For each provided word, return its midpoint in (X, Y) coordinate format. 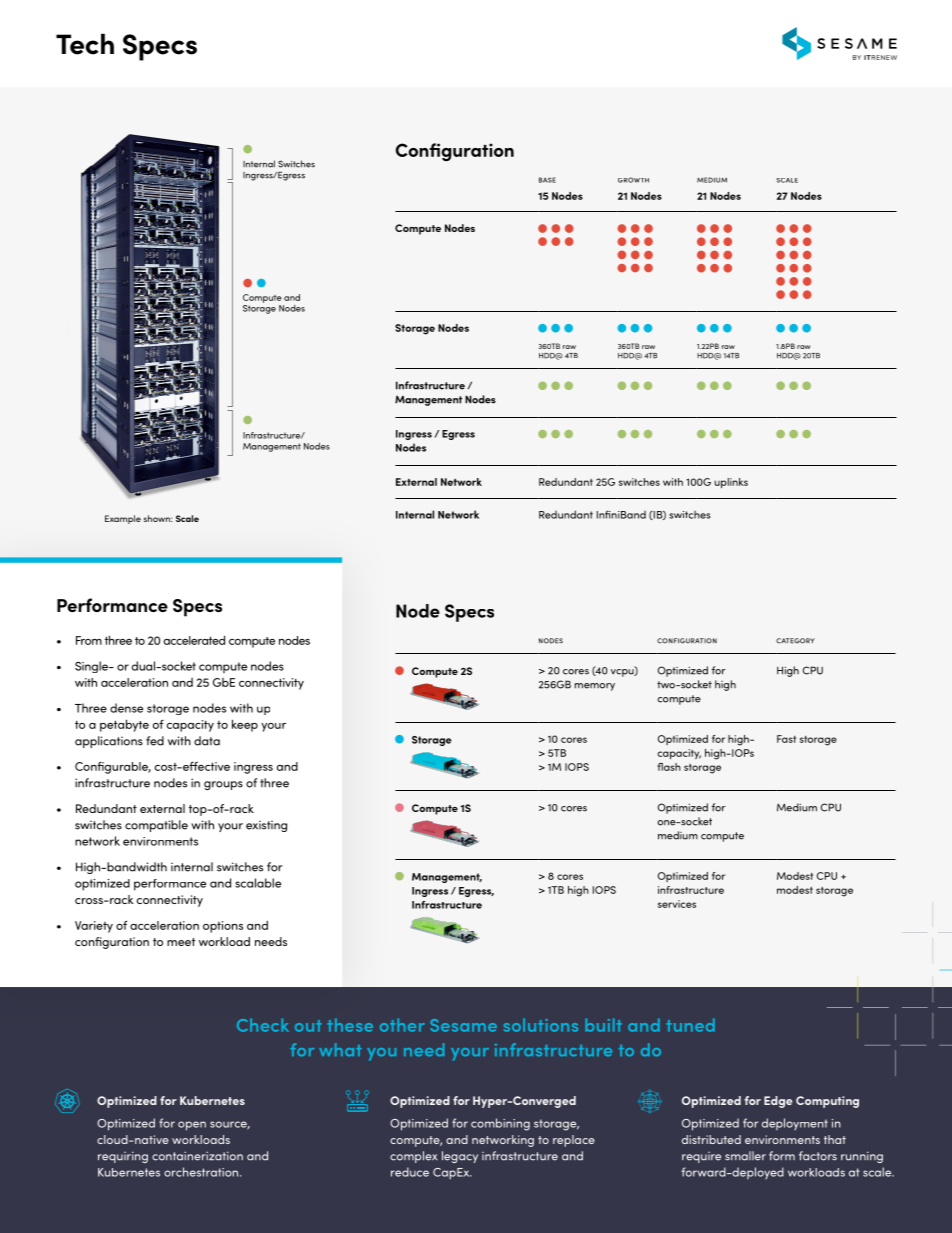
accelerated (194, 640)
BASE (547, 180)
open (192, 1126)
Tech (85, 44)
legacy (460, 1157)
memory (595, 687)
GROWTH (633, 180)
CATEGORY (795, 641)
